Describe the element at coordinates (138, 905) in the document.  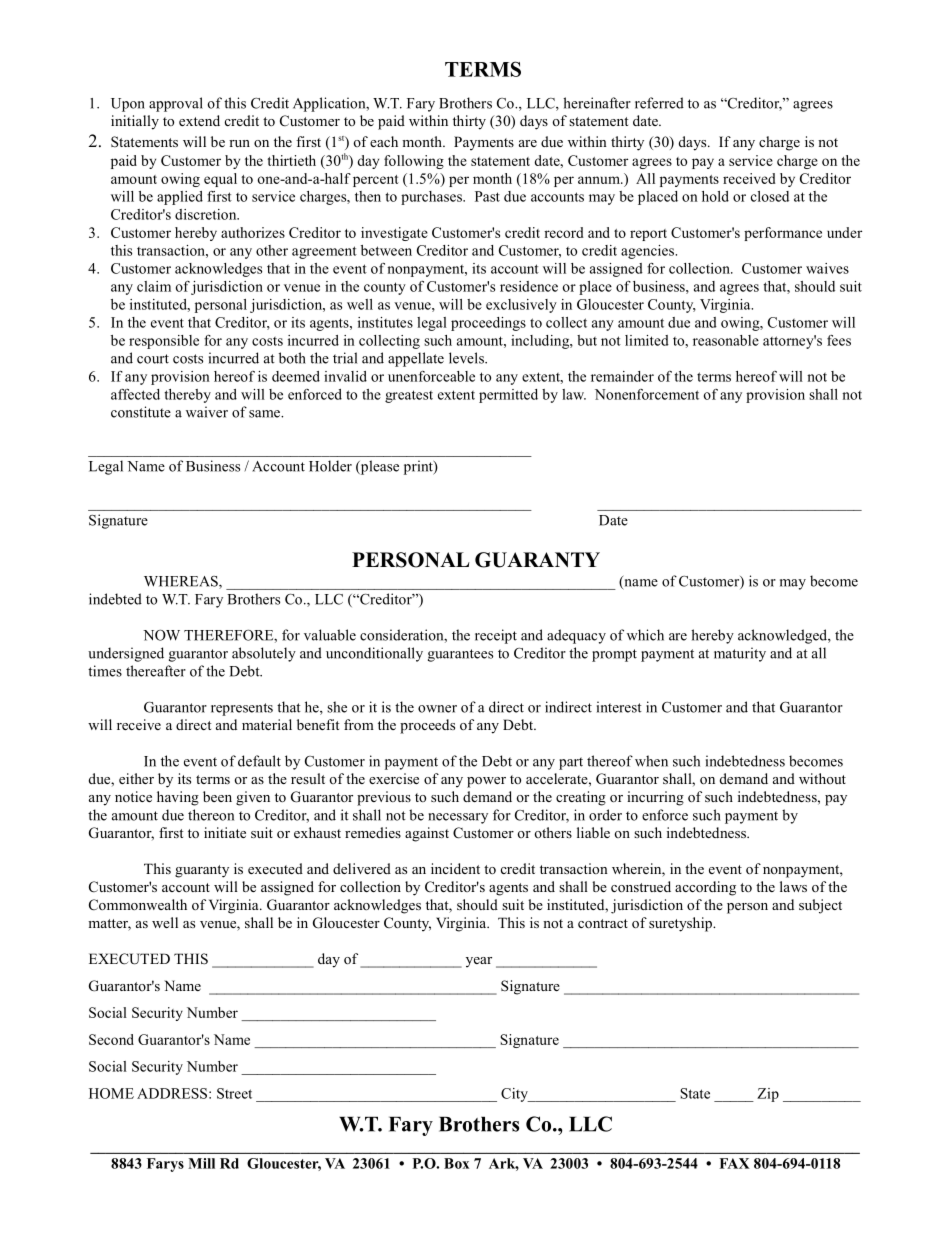
I see `Commonwealth` at that location.
